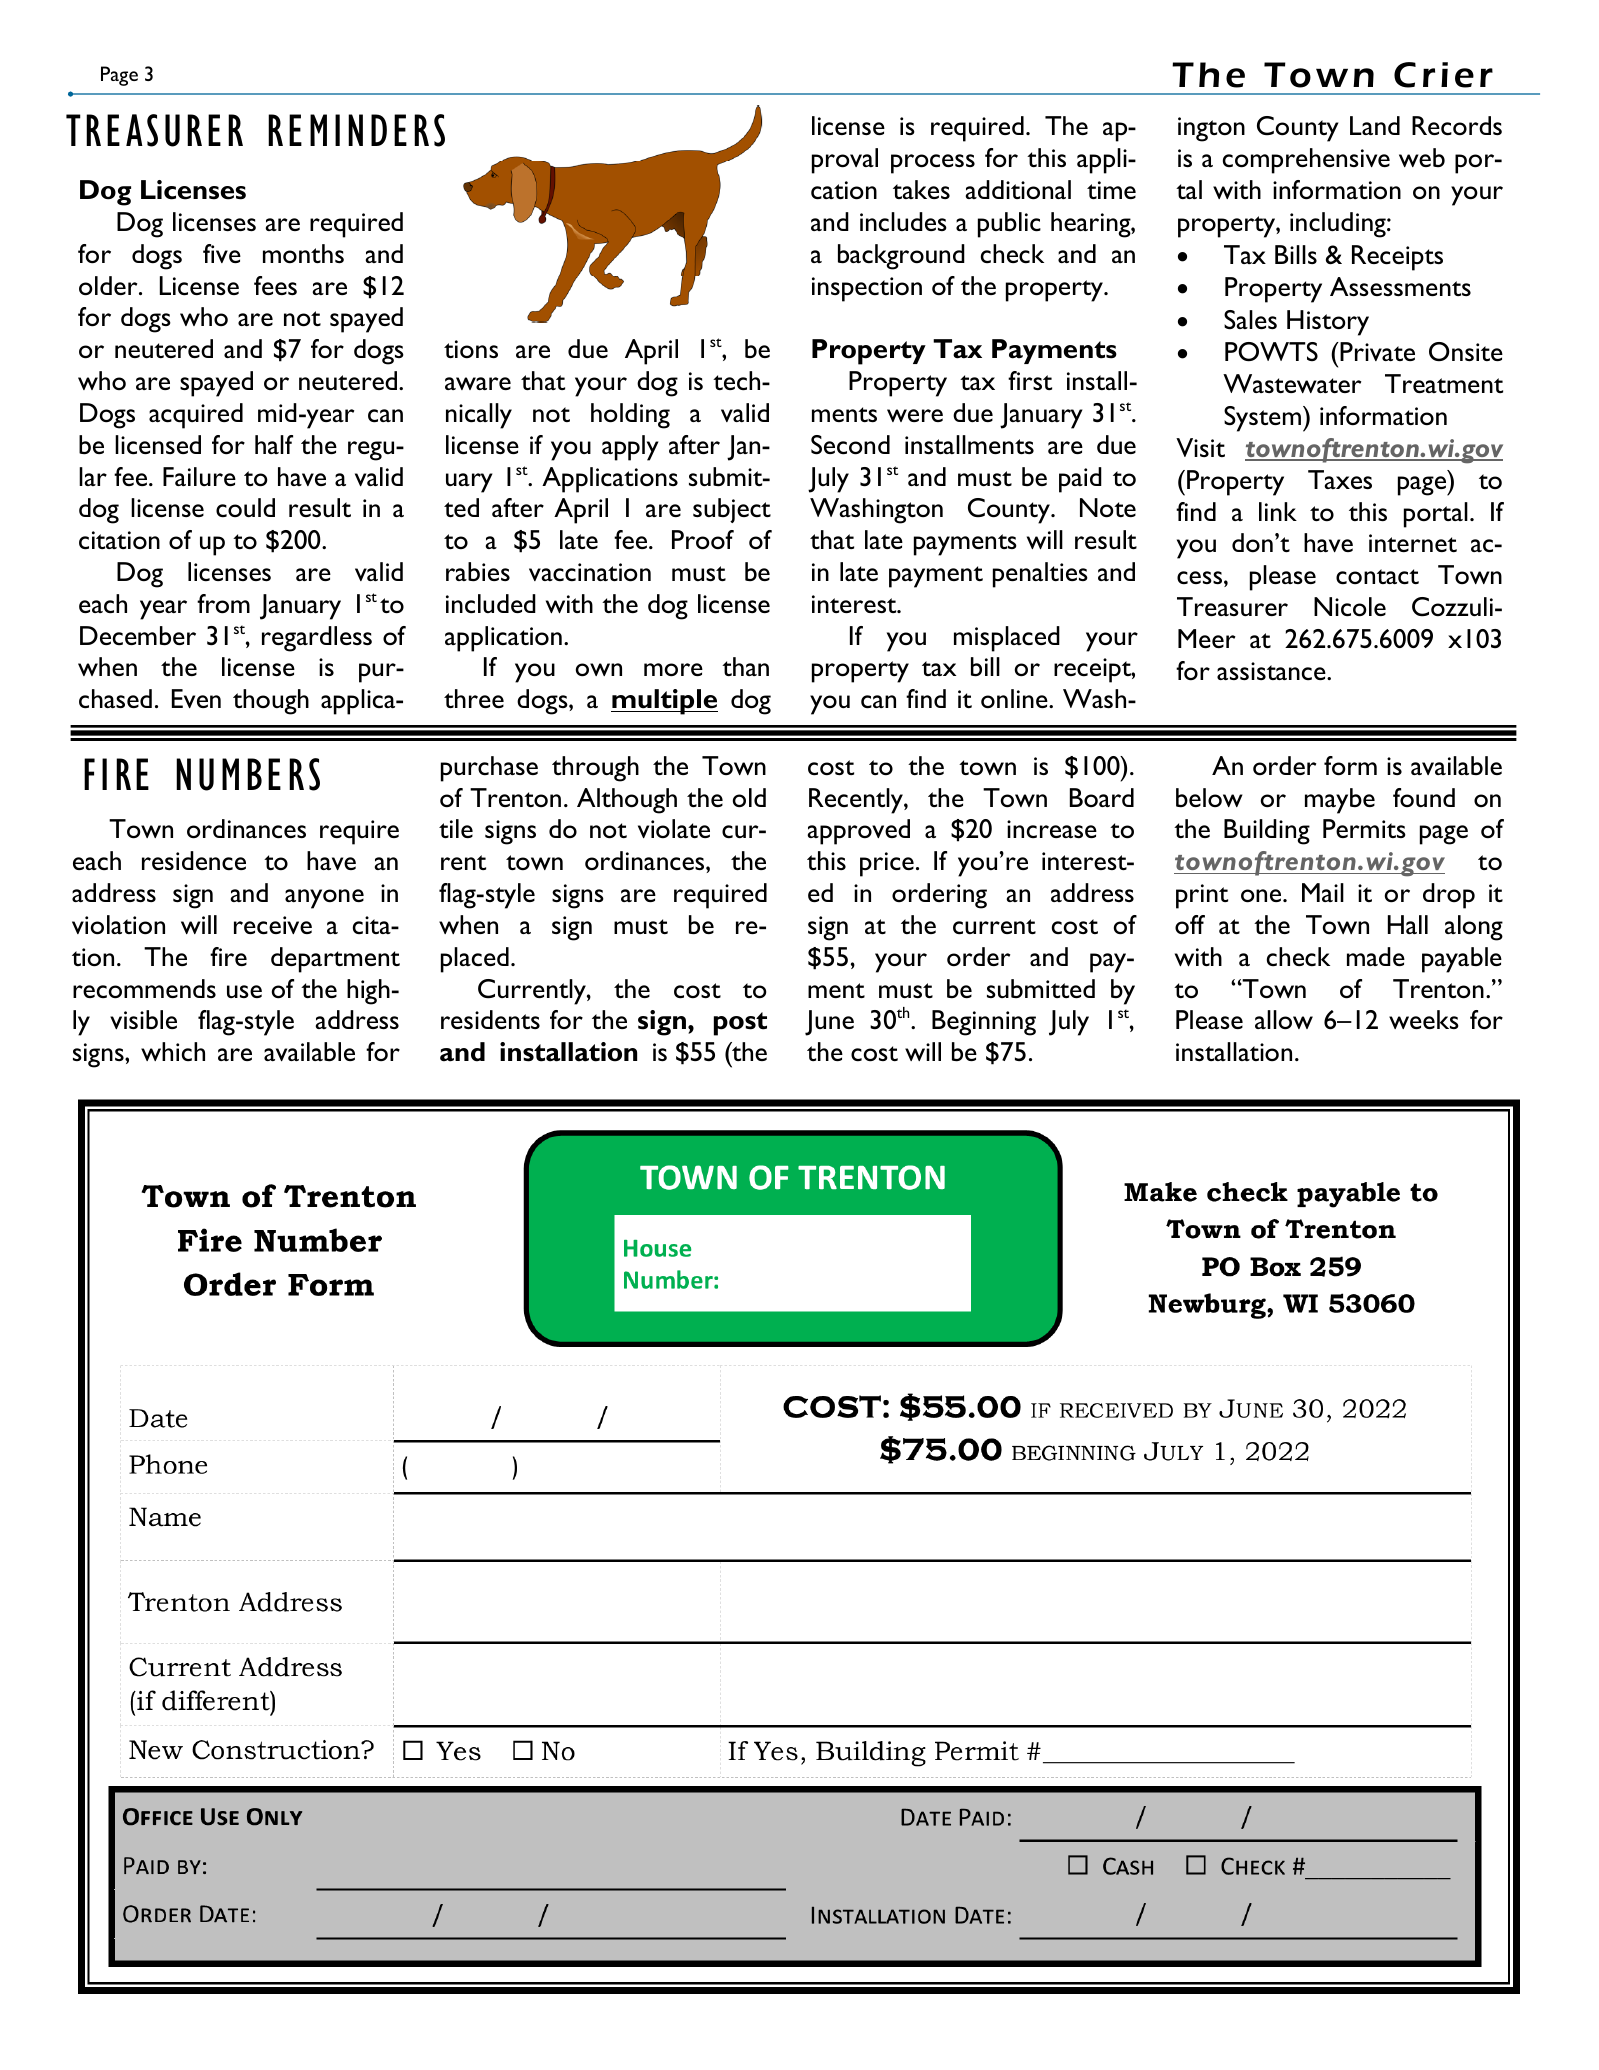 Image resolution: width=1599 pixels, height=2070 pixels. Describe the element at coordinates (356, 130) in the screenshot. I see `REMINDERS` at that location.
